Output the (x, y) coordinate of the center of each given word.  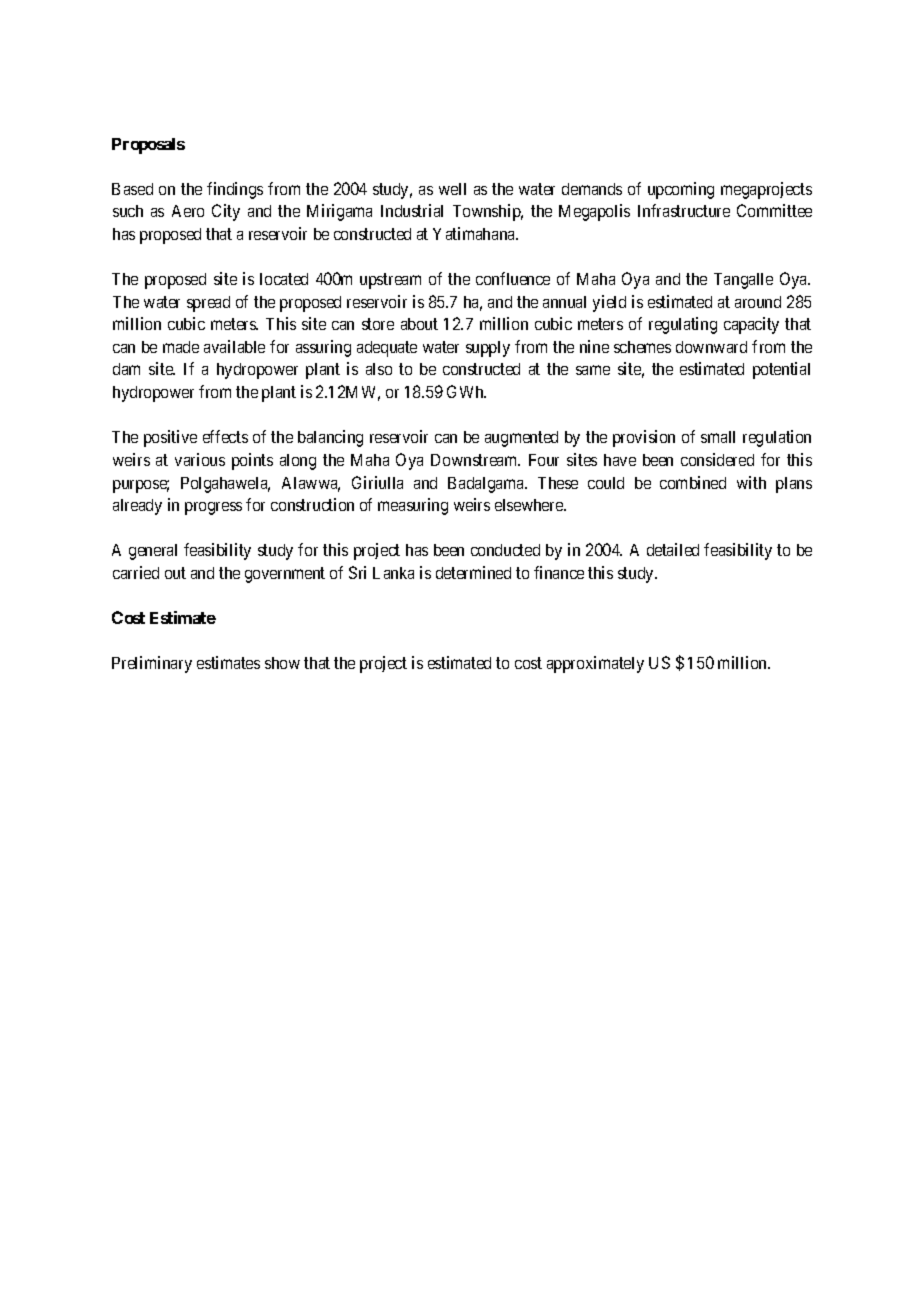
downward (711, 347)
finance (559, 572)
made (181, 347)
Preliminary (152, 664)
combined (693, 482)
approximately (595, 664)
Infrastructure (684, 210)
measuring (413, 506)
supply (488, 349)
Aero (188, 211)
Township (488, 212)
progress (213, 508)
